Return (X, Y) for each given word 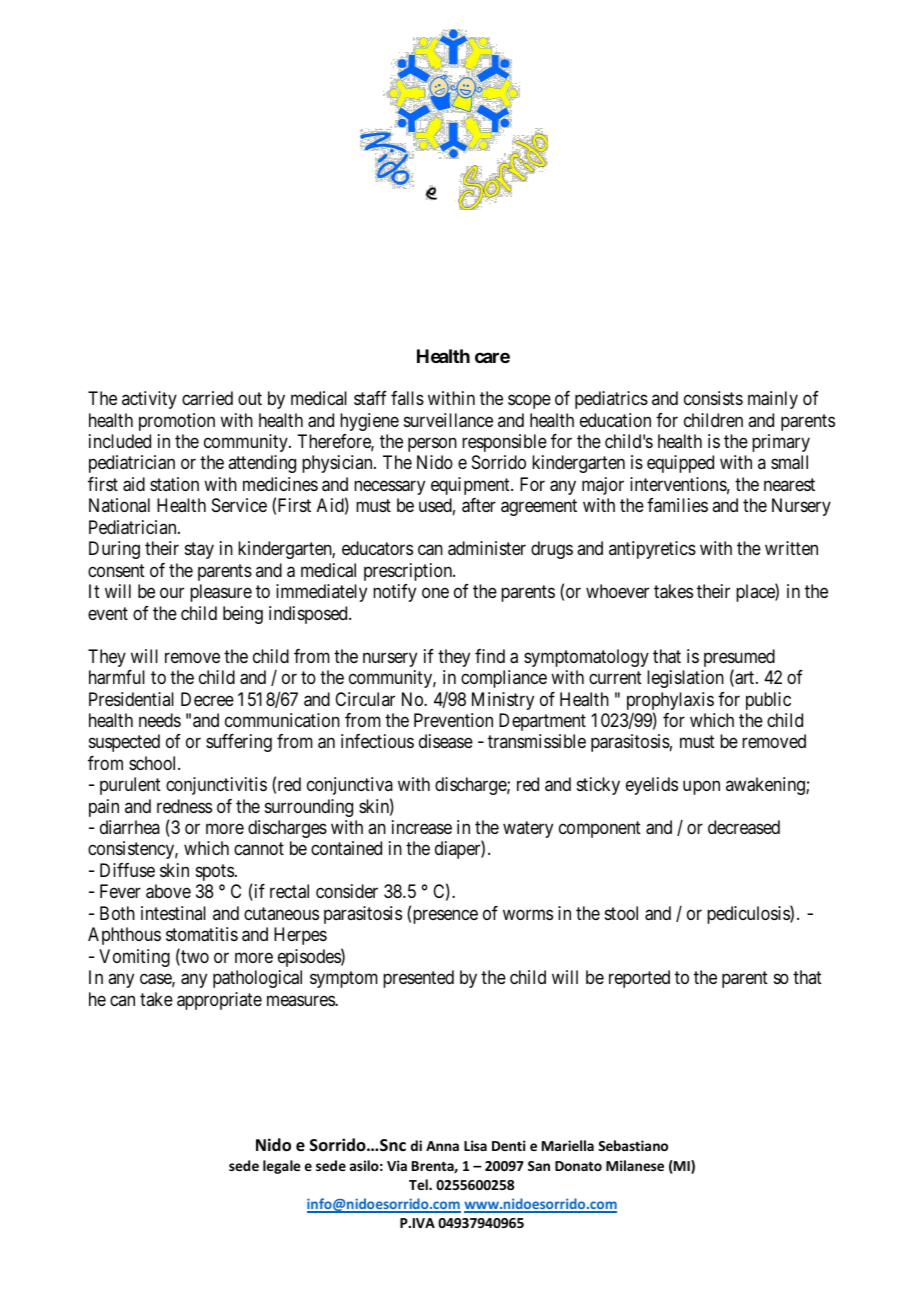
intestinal (173, 913)
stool (621, 913)
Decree (207, 699)
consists (713, 398)
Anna (442, 1146)
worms (528, 914)
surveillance (448, 420)
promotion (177, 422)
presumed (739, 659)
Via (397, 1165)
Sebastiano (633, 1145)
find (490, 656)
